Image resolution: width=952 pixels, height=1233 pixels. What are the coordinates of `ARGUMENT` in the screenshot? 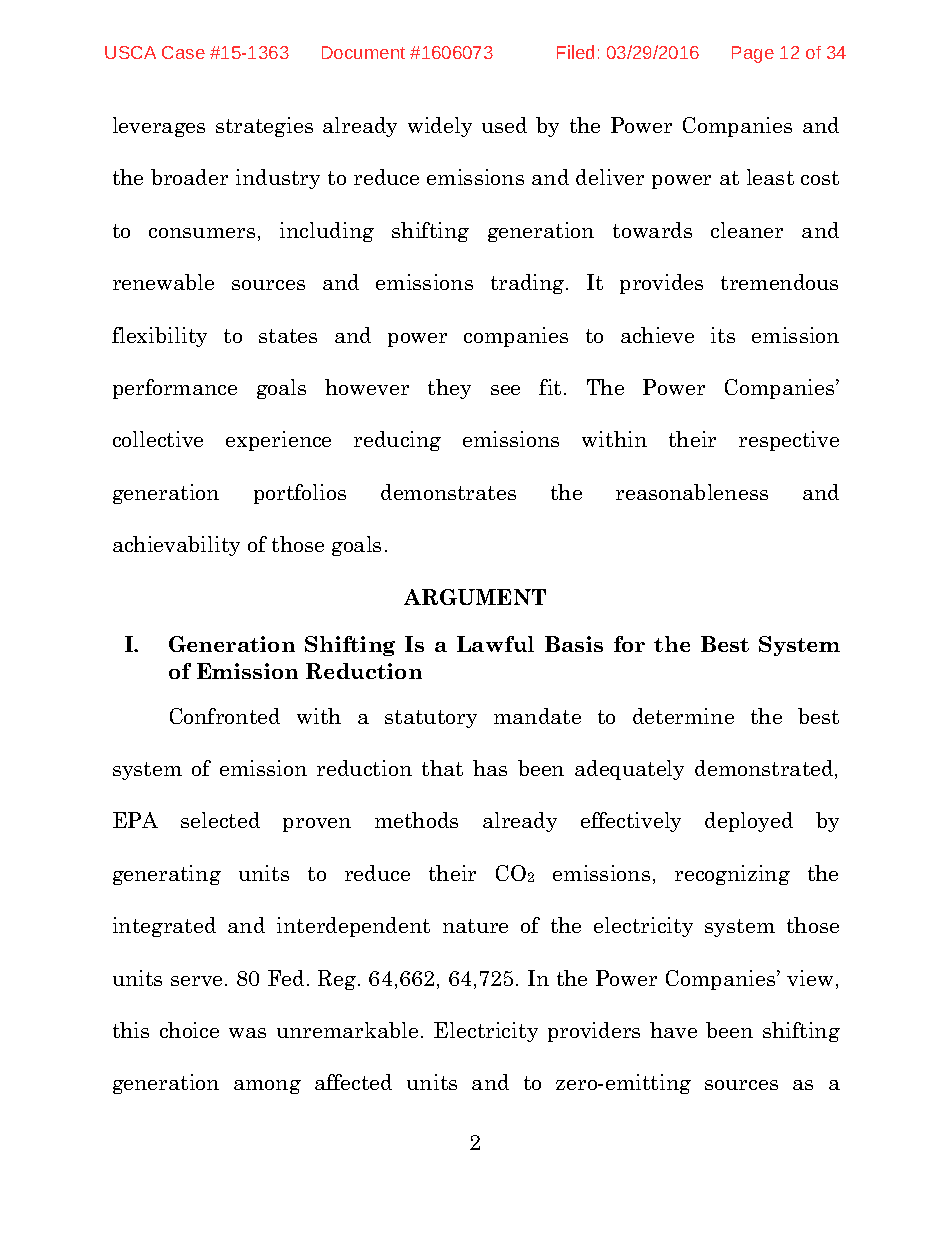 It's located at (475, 597).
